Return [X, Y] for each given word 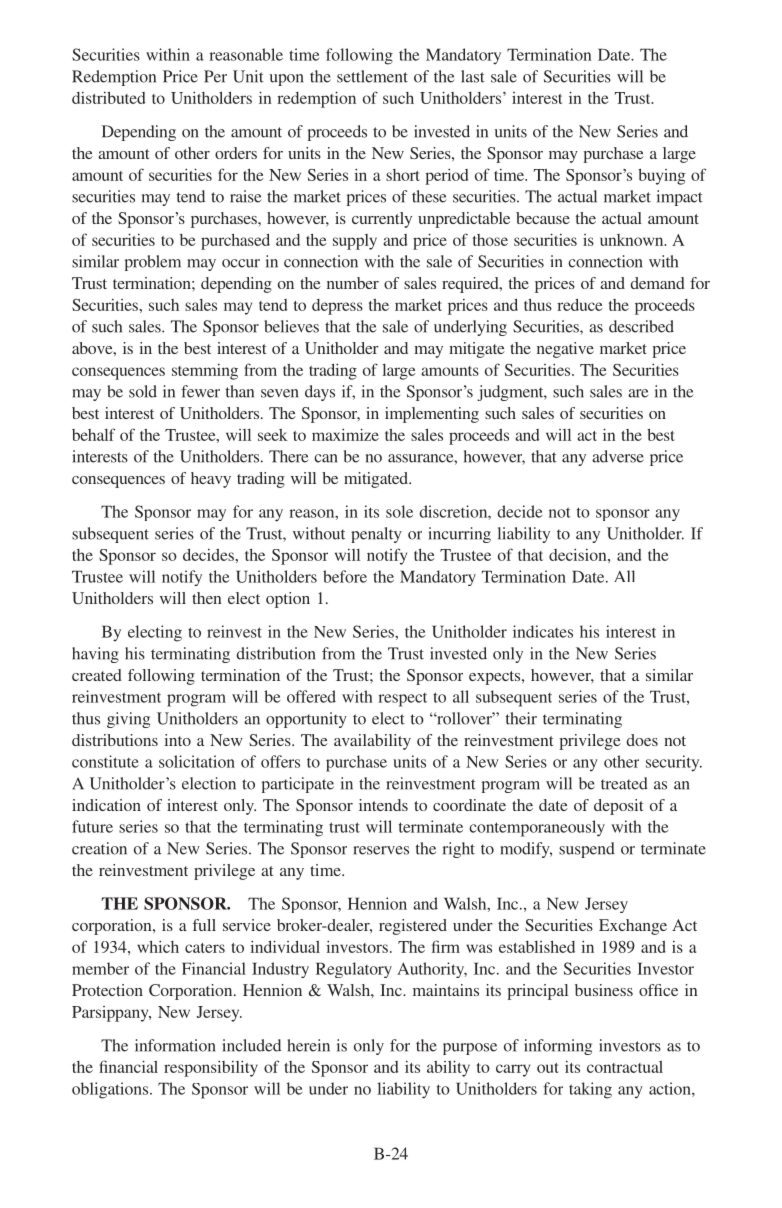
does [642, 740]
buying [662, 176]
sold [143, 391]
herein [309, 1045]
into [178, 740]
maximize [345, 434]
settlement [372, 76]
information [175, 1045]
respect [402, 700]
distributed [108, 97]
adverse [618, 456]
